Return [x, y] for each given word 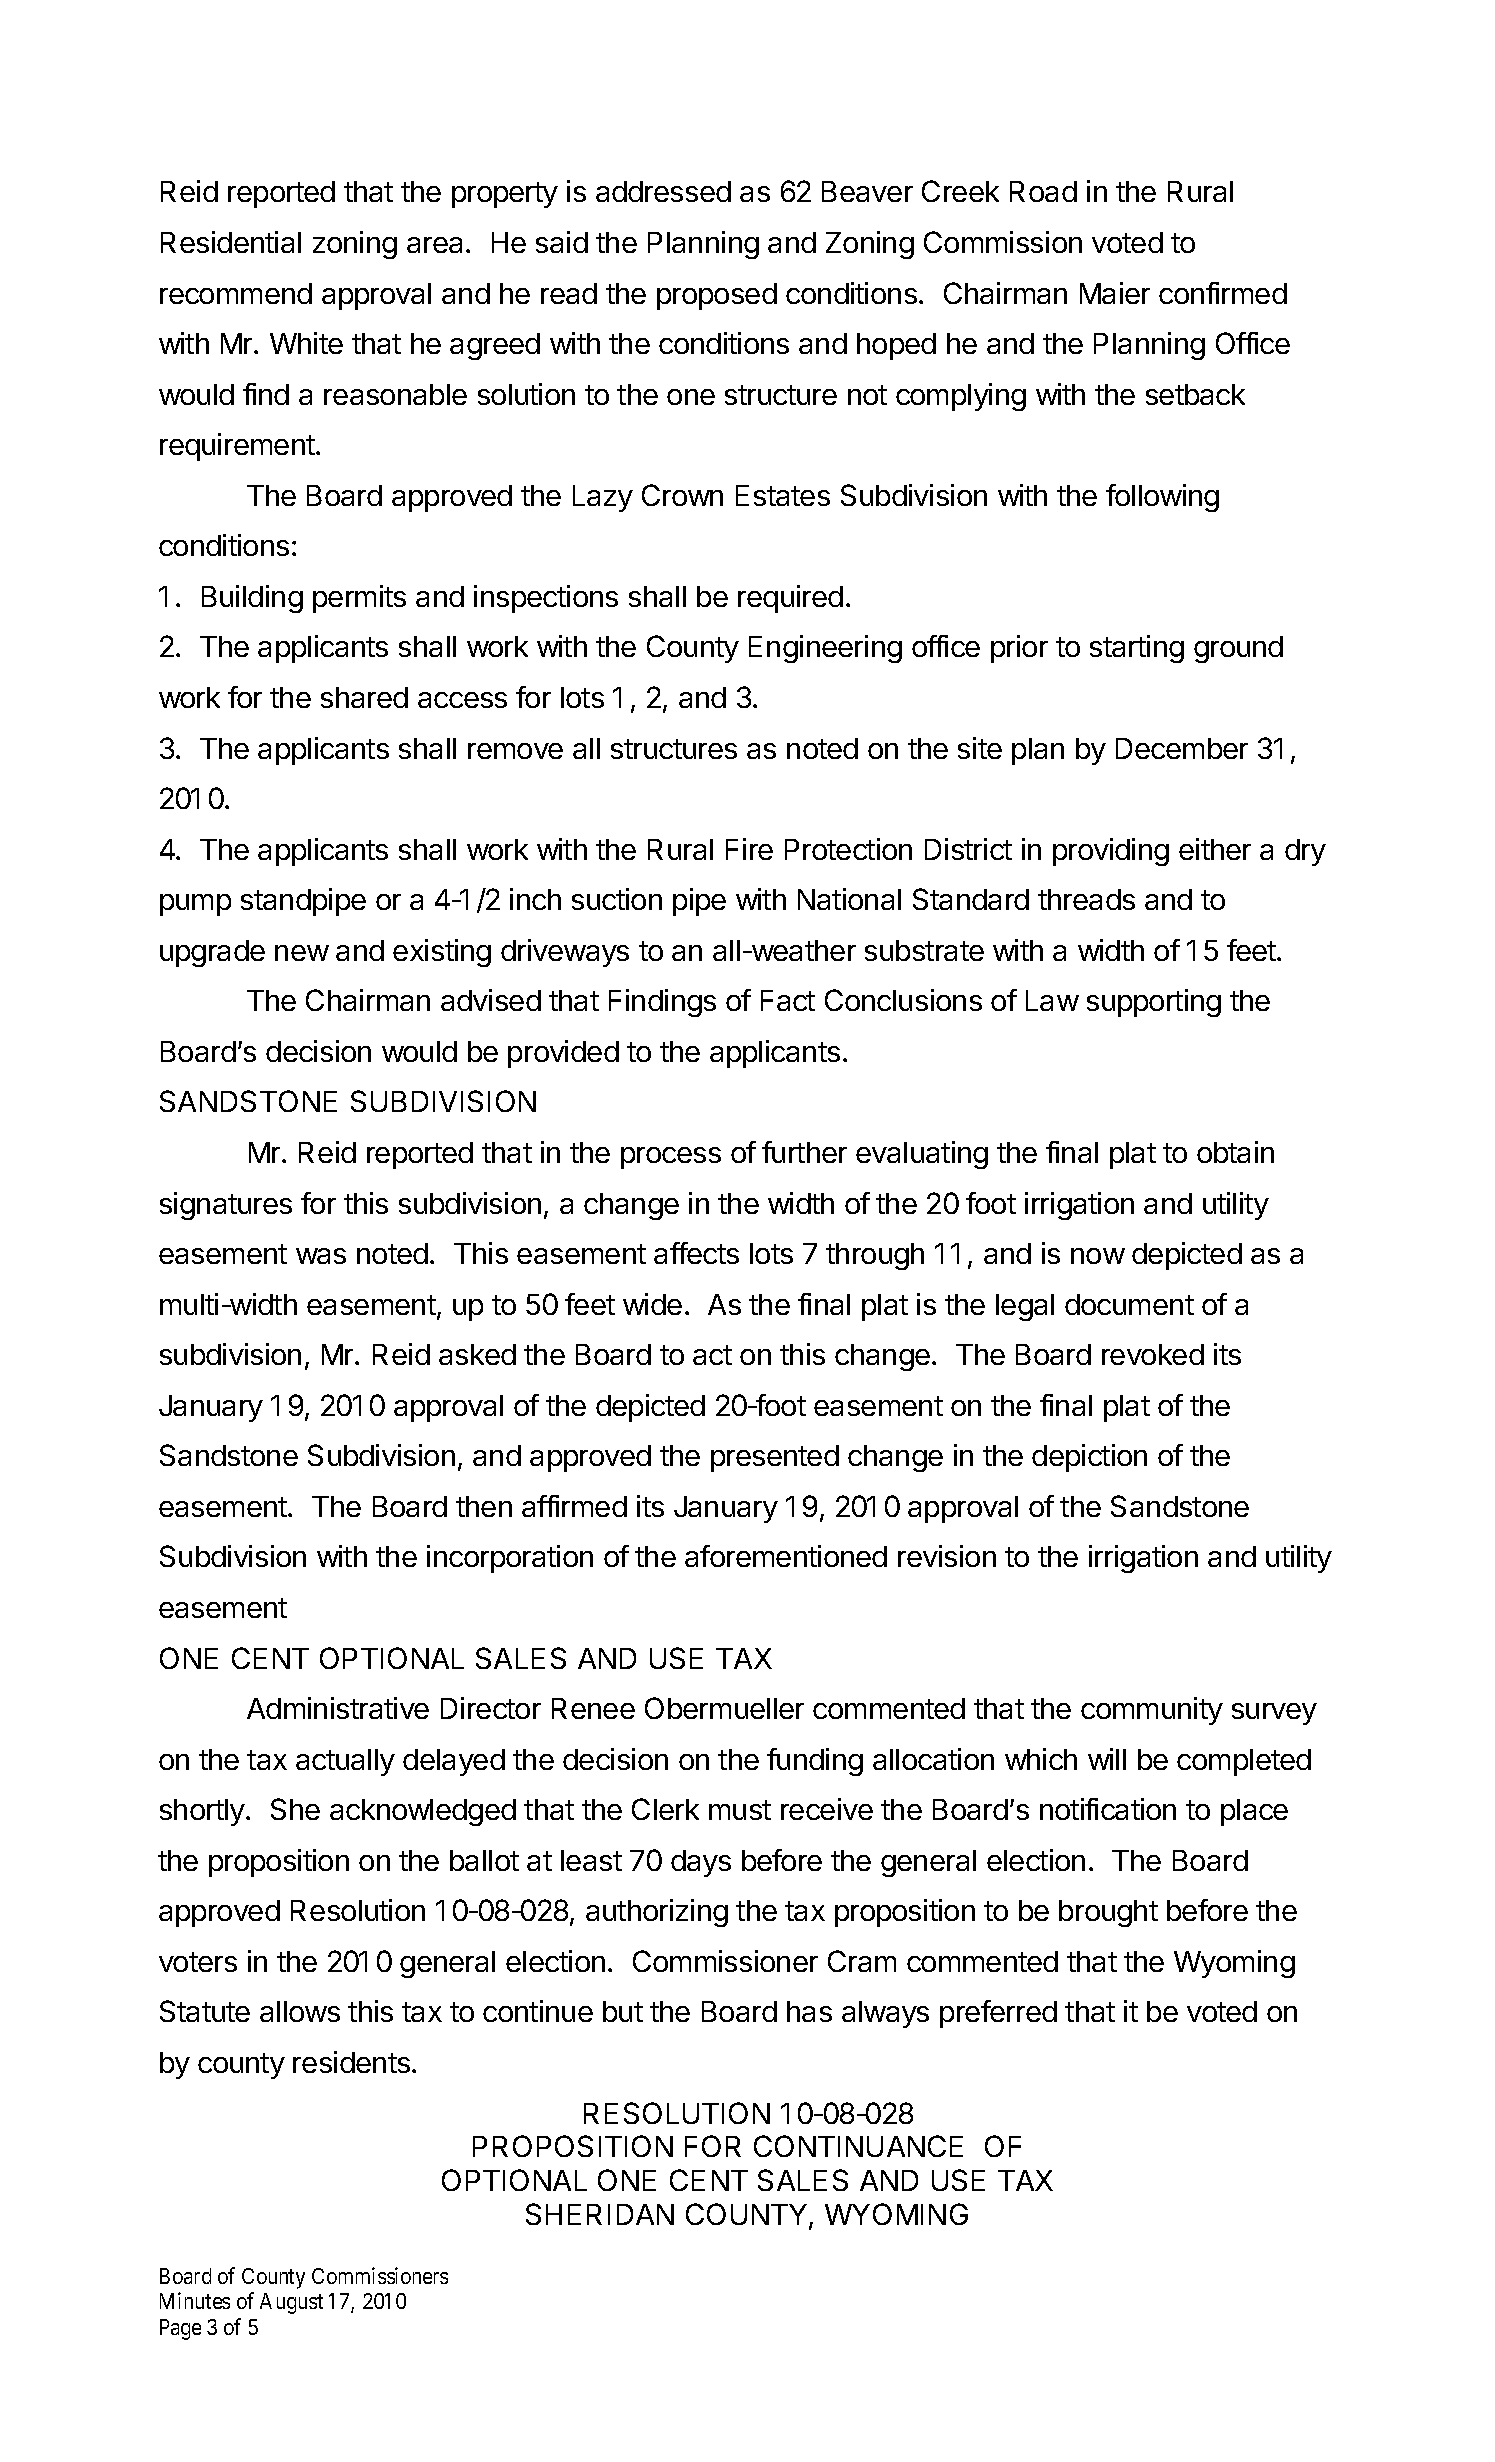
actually [345, 1762]
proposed [717, 296]
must [740, 1810]
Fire [749, 849]
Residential [231, 242]
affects [696, 1253]
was [321, 1256]
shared [364, 697]
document [1129, 1304]
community [1152, 1711]
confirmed [1223, 293]
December [1182, 748]
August [291, 2303]
